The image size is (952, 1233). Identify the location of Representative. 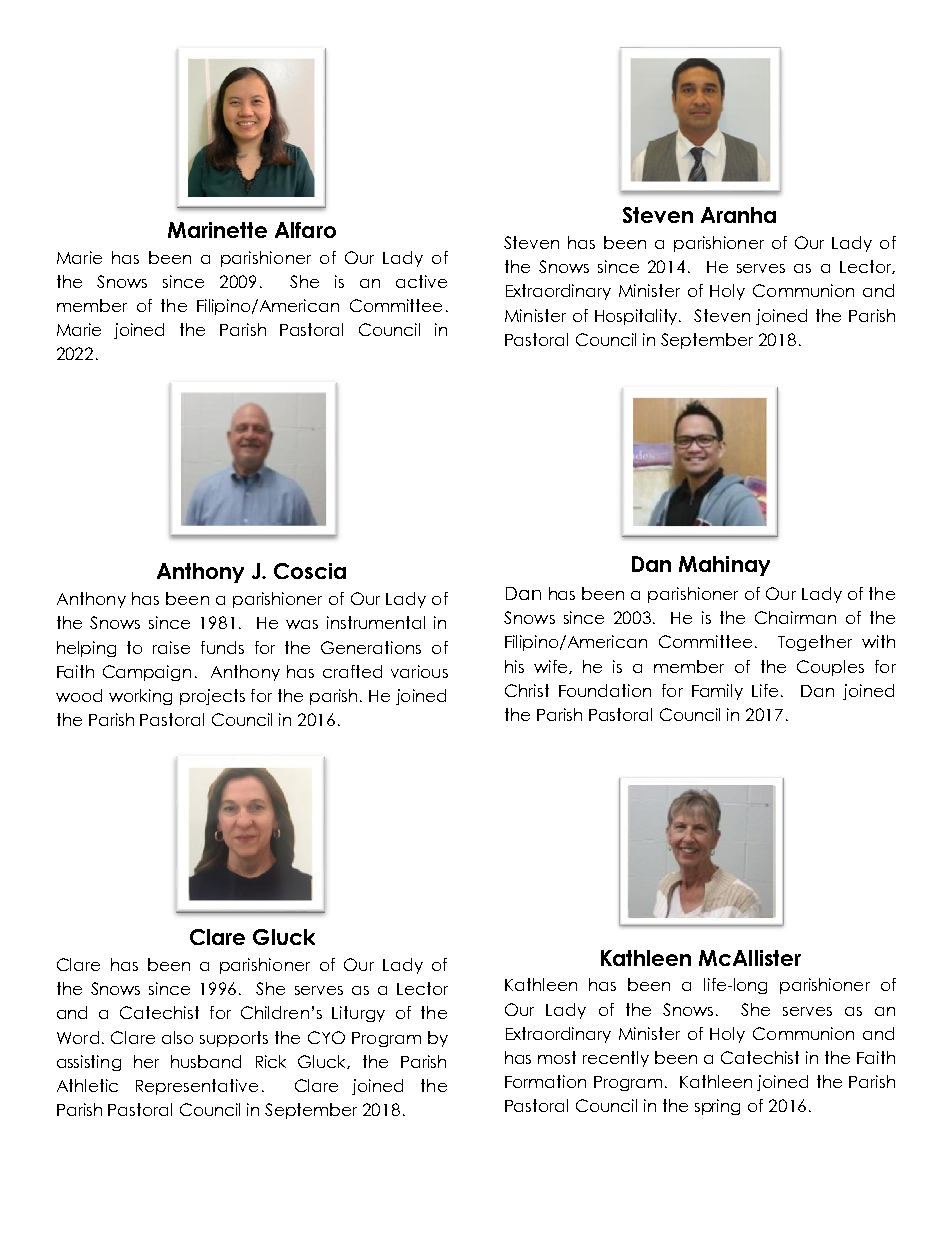
(197, 1087).
